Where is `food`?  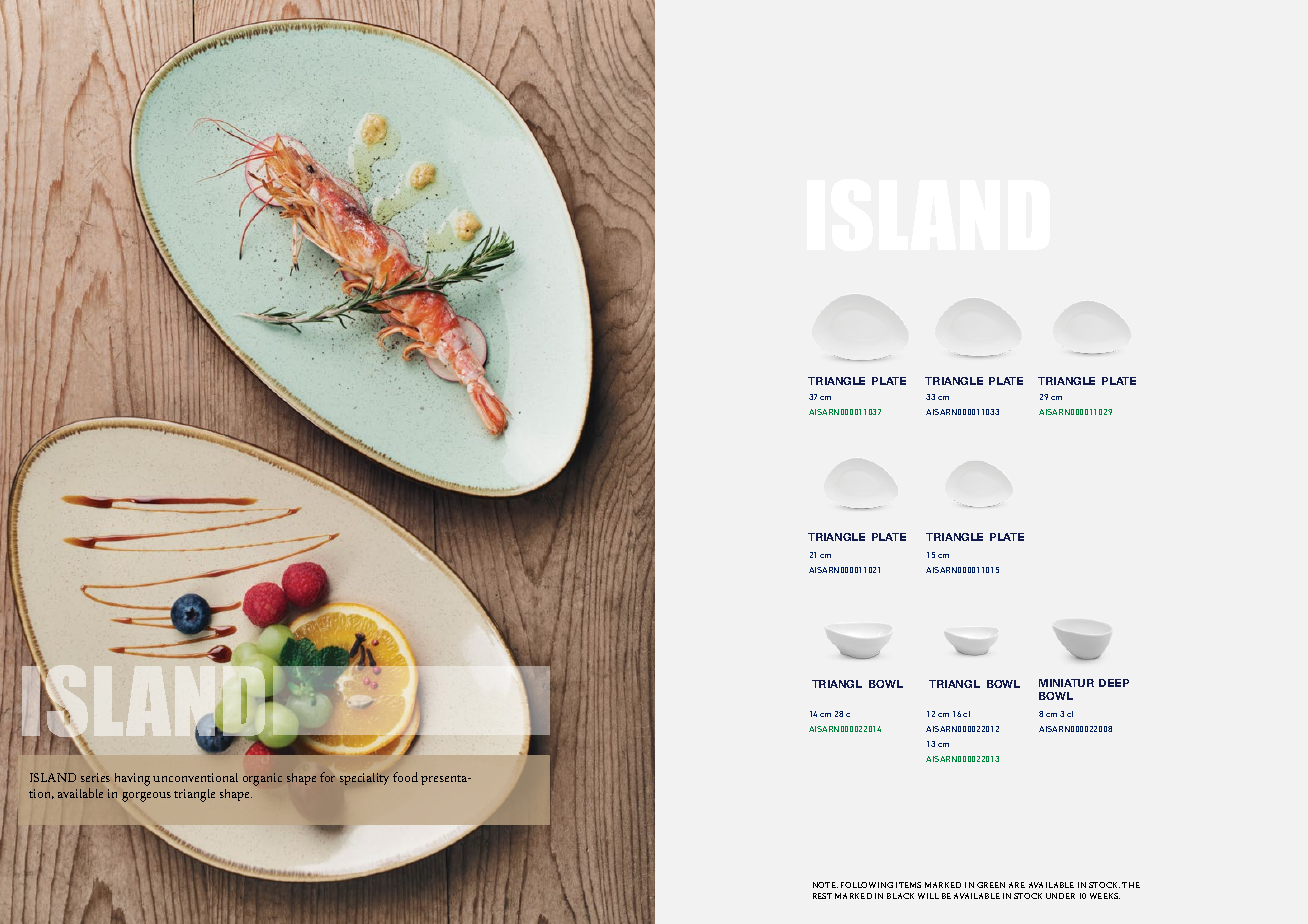
food is located at coordinates (405, 777).
